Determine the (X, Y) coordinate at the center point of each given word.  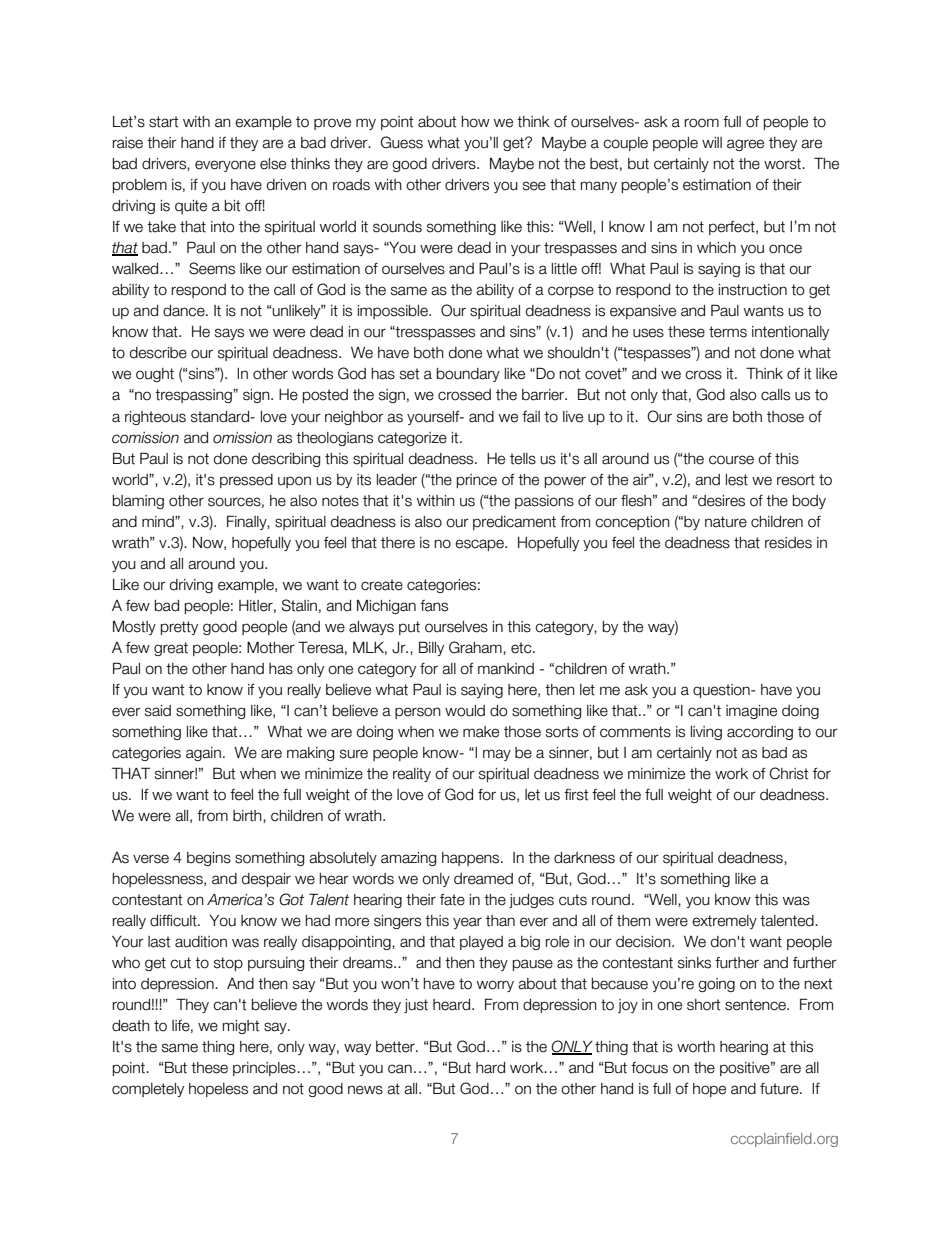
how (475, 122)
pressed (246, 481)
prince (477, 481)
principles (264, 1069)
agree (745, 145)
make (481, 732)
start (163, 122)
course (731, 460)
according (760, 733)
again (203, 754)
